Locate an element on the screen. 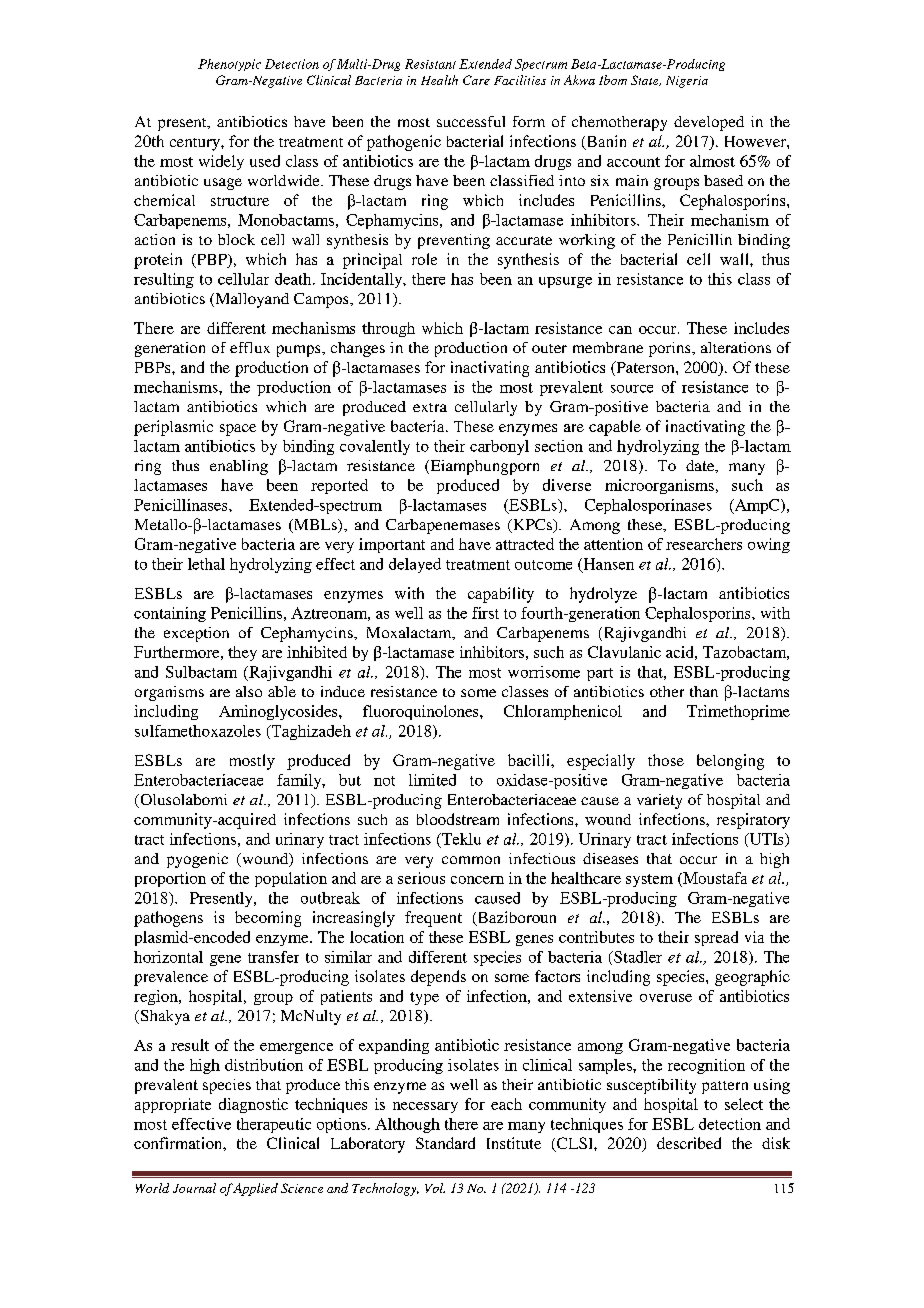 The width and height of the screenshot is (924, 1308). Phenotypic is located at coordinates (229, 65).
